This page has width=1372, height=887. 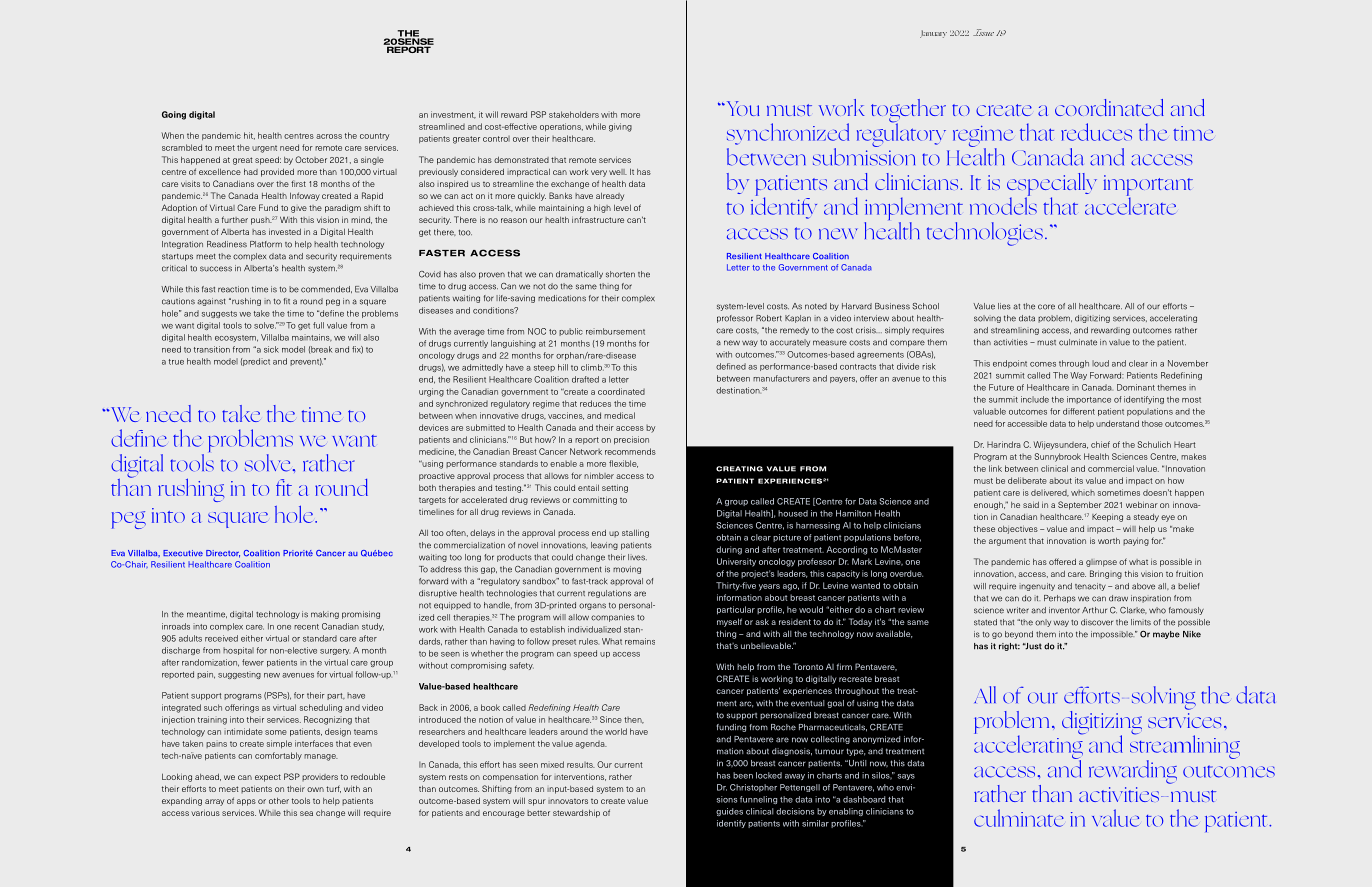 What do you see at coordinates (620, 127) in the page?
I see `giving` at bounding box center [620, 127].
